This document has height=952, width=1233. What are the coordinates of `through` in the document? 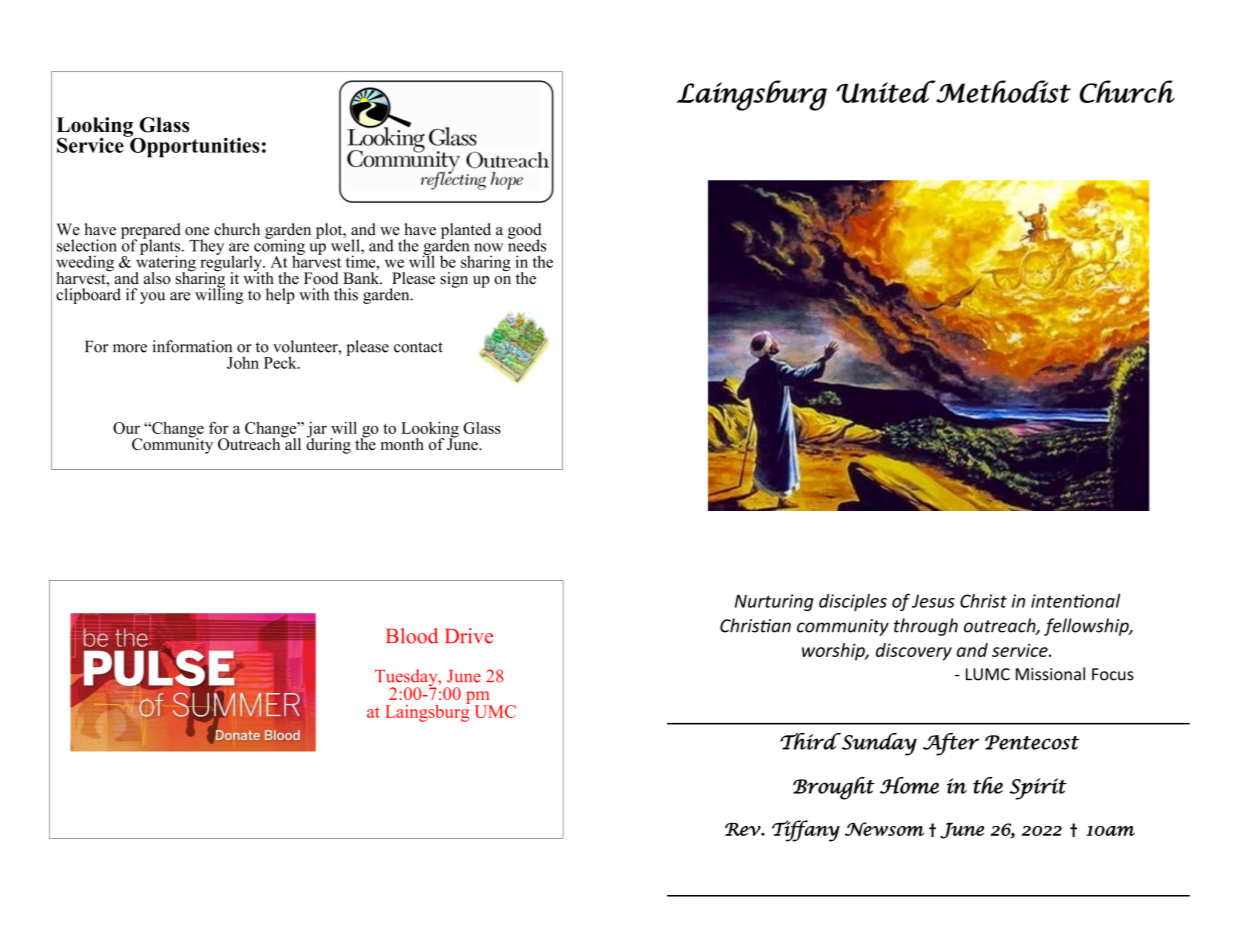 It's located at (926, 627).
